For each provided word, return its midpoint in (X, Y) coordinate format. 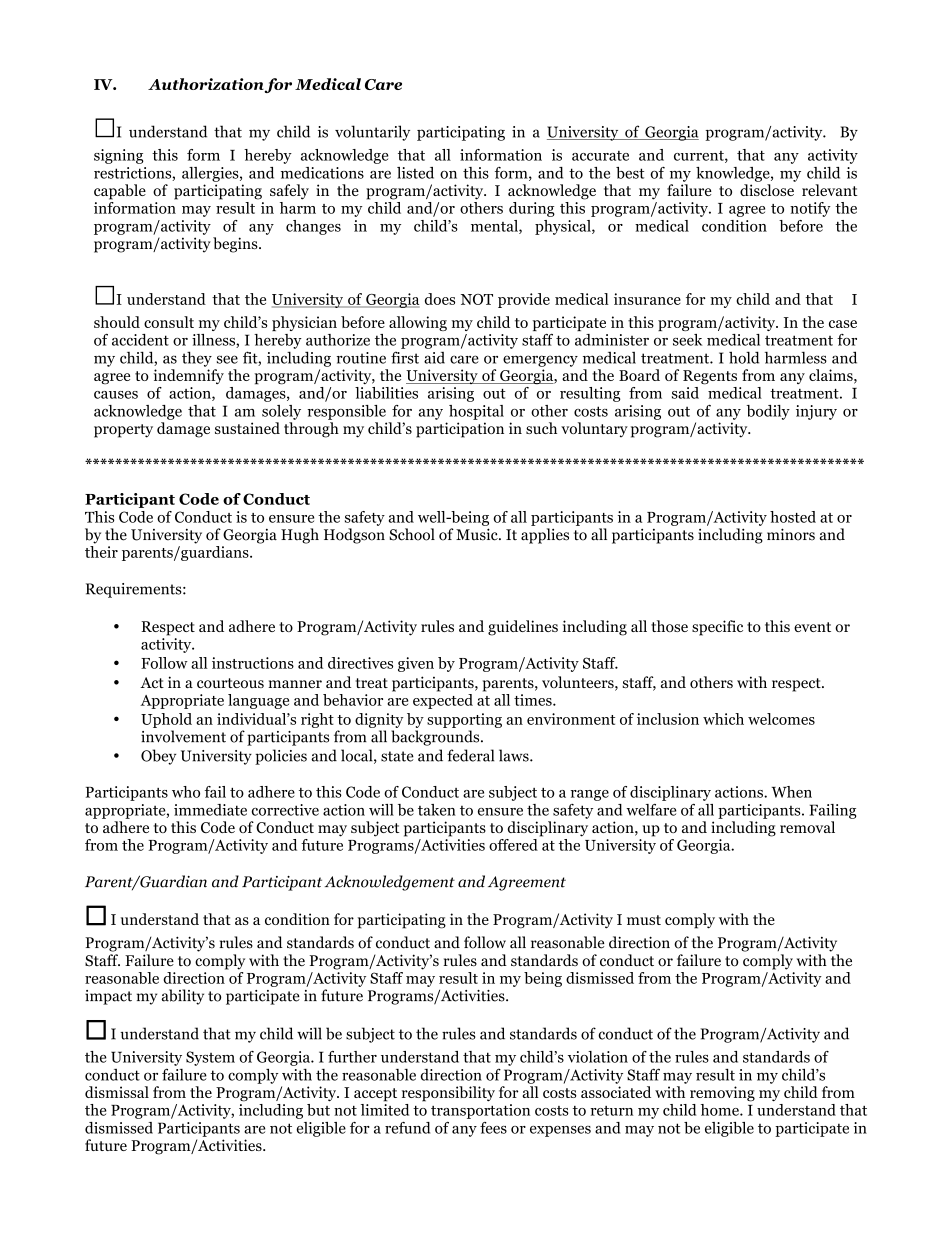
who (186, 792)
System (210, 1058)
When (792, 792)
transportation (480, 1111)
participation (460, 430)
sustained (247, 428)
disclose (767, 190)
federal (470, 755)
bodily (768, 412)
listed (415, 173)
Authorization (206, 85)
